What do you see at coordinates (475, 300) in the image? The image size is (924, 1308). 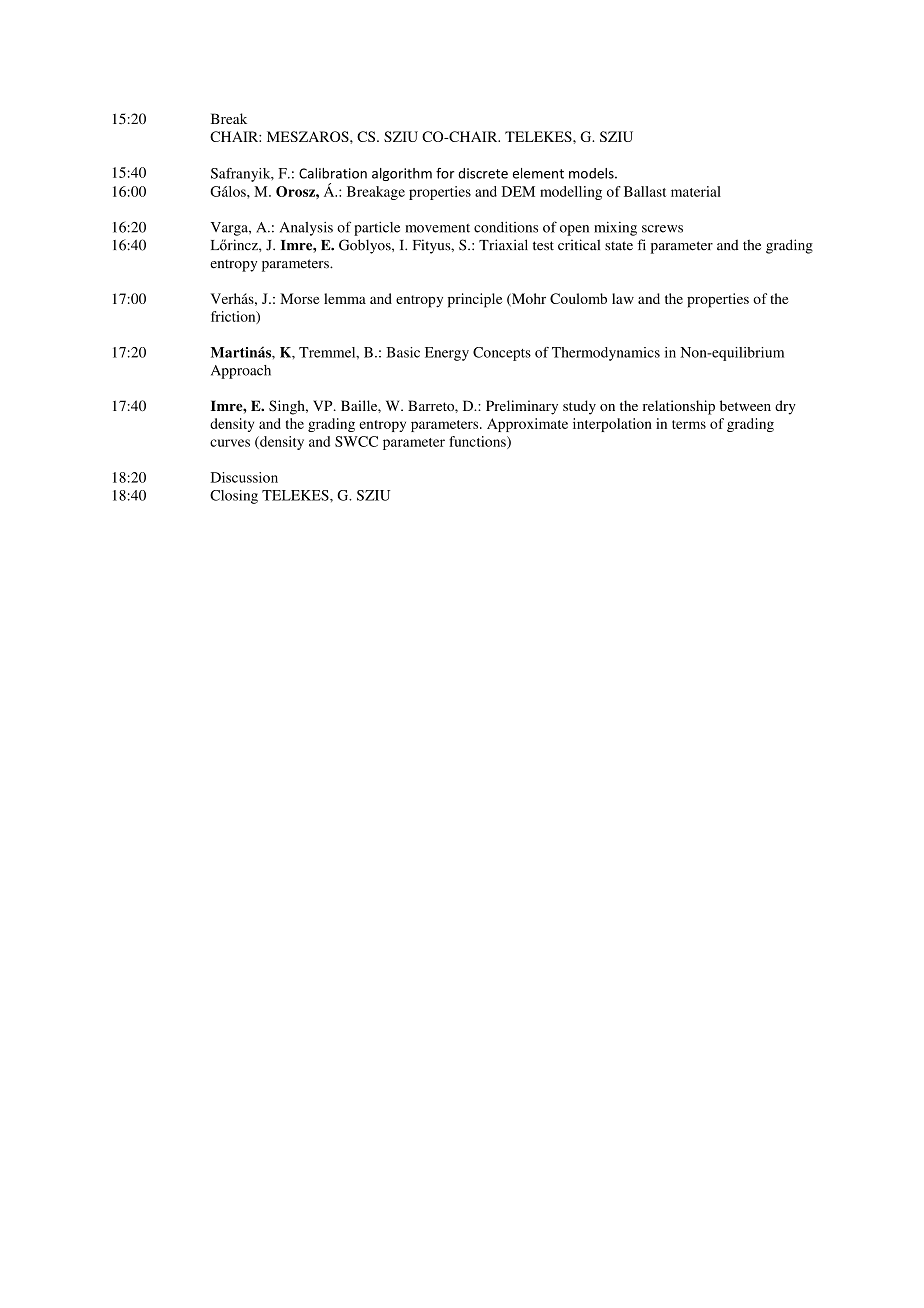 I see `principle` at bounding box center [475, 300].
